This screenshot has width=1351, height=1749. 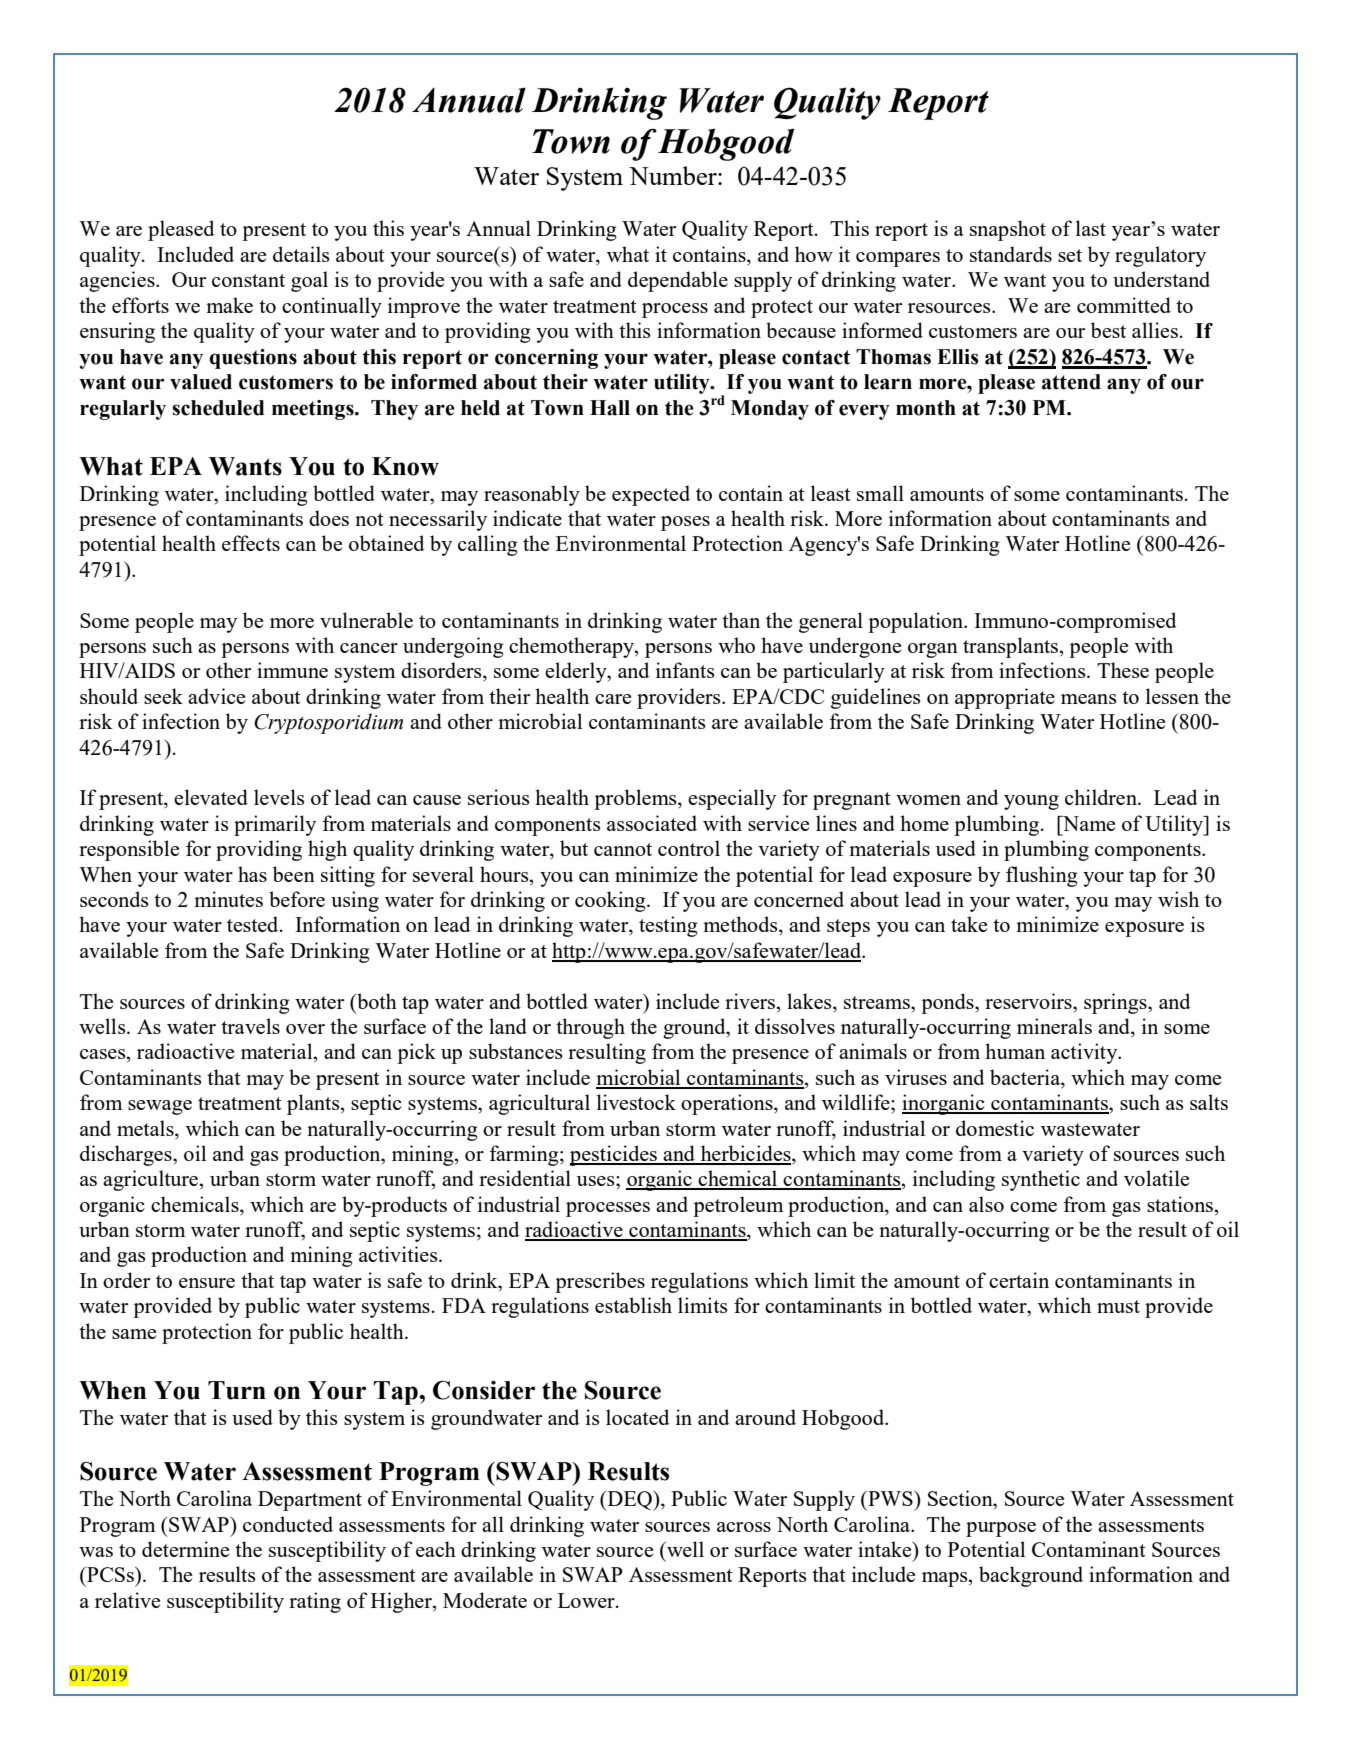 What do you see at coordinates (1123, 670) in the screenshot?
I see `These` at bounding box center [1123, 670].
